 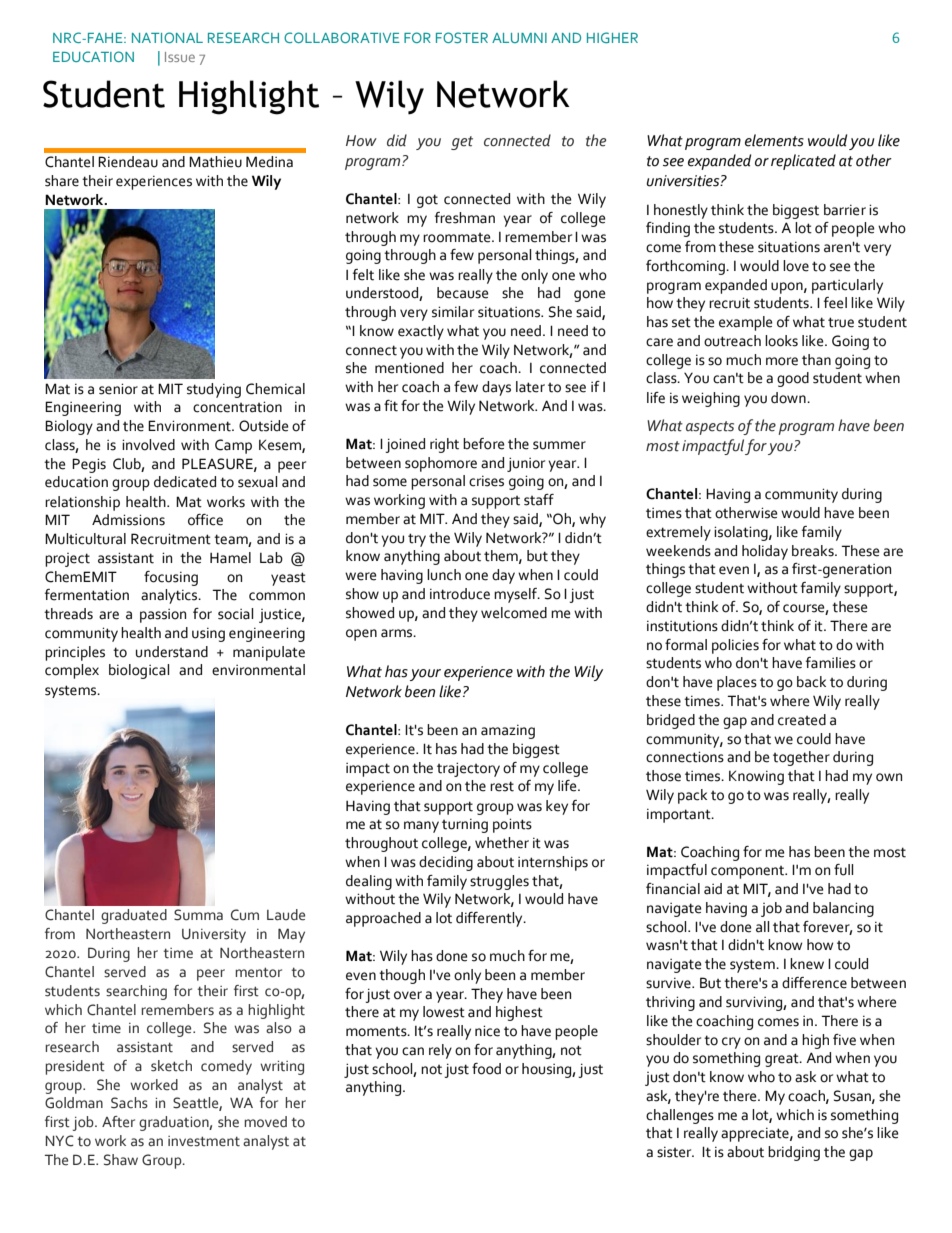 I want to click on After, so click(x=118, y=1122).
